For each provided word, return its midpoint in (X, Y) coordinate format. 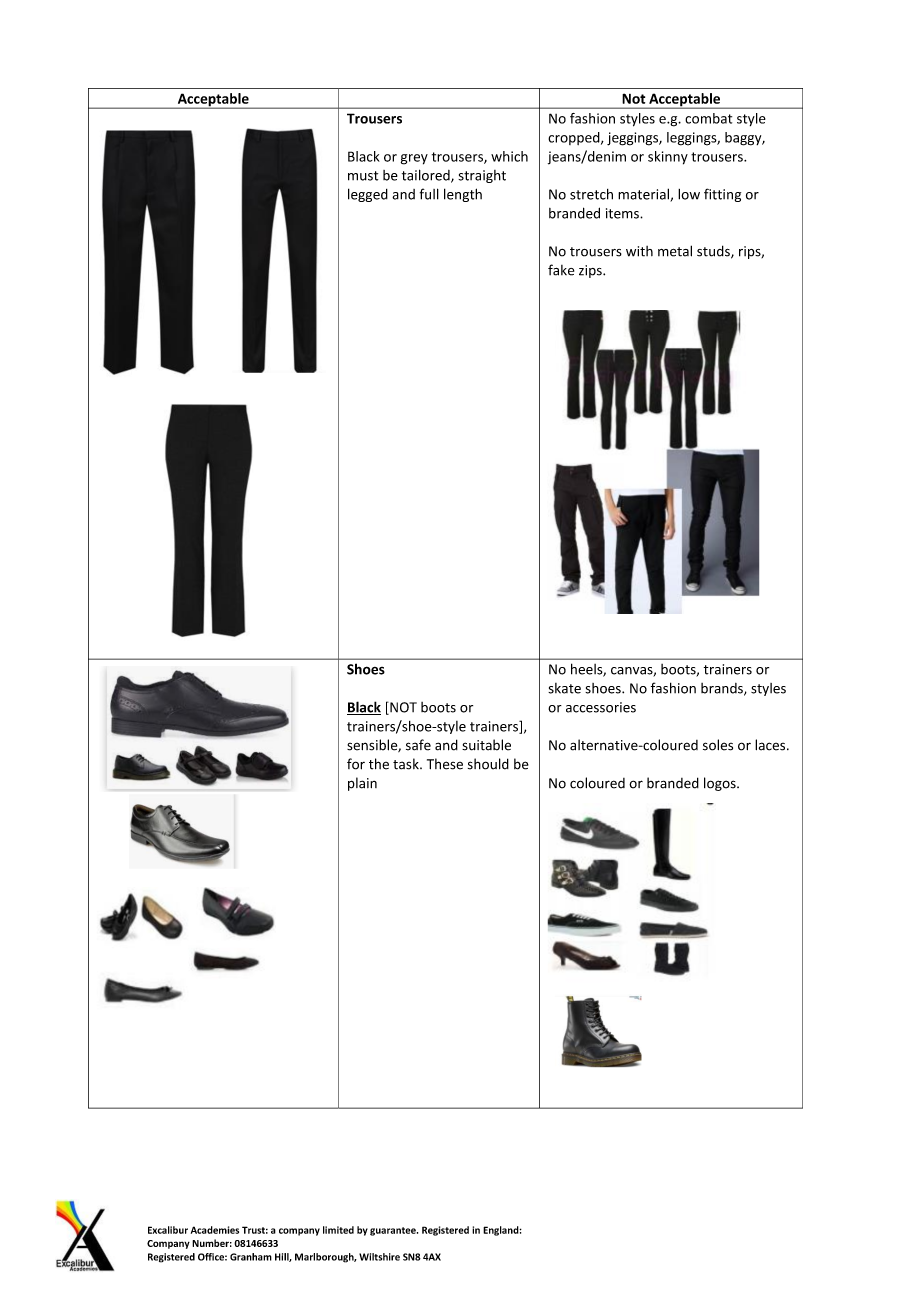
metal (675, 251)
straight (482, 176)
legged (368, 195)
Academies (215, 1230)
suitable (486, 745)
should (488, 764)
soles (718, 745)
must (363, 176)
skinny (668, 158)
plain (362, 784)
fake (561, 270)
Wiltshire (379, 1257)
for (356, 764)
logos (721, 784)
